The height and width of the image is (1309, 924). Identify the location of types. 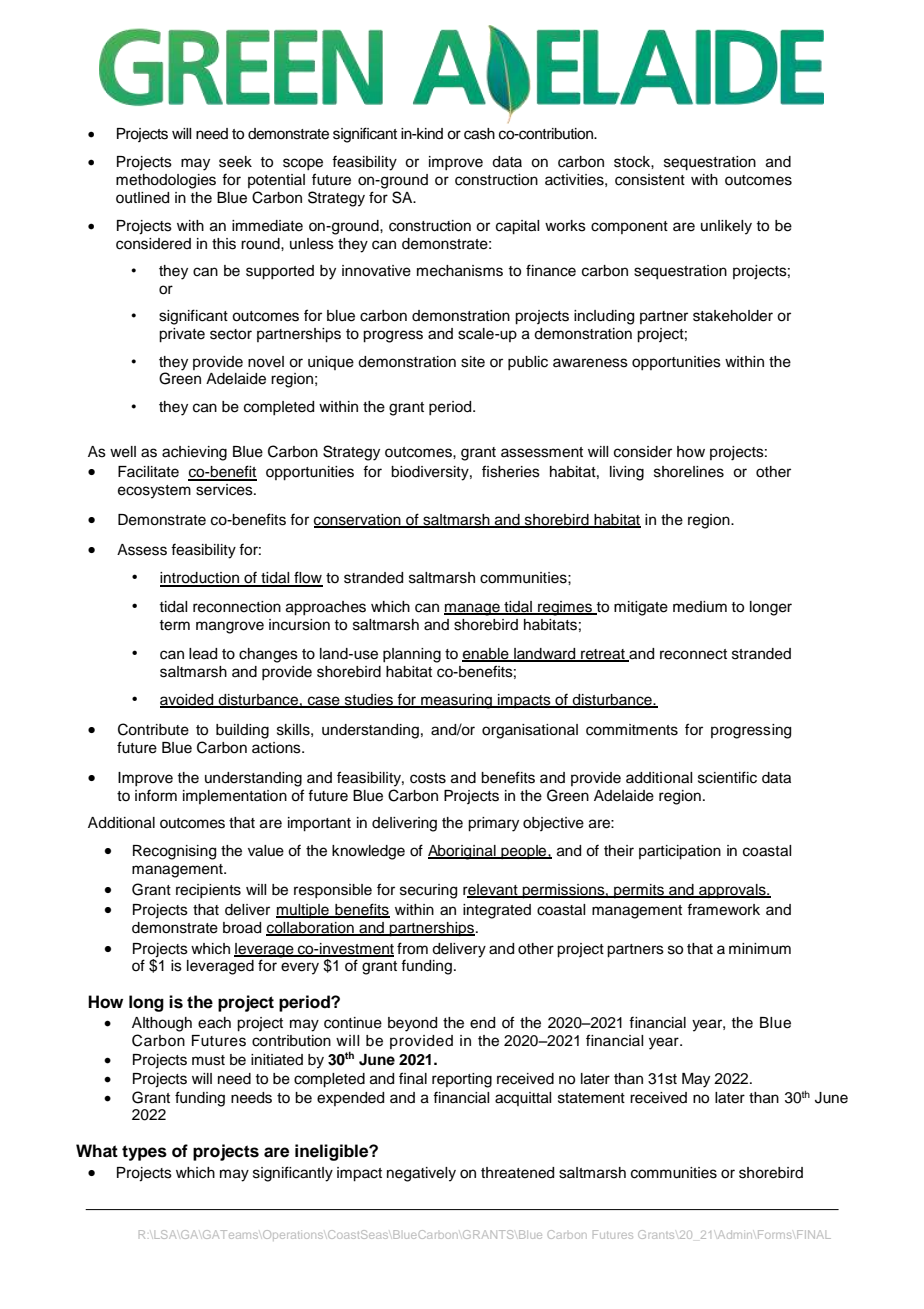
(144, 1153).
